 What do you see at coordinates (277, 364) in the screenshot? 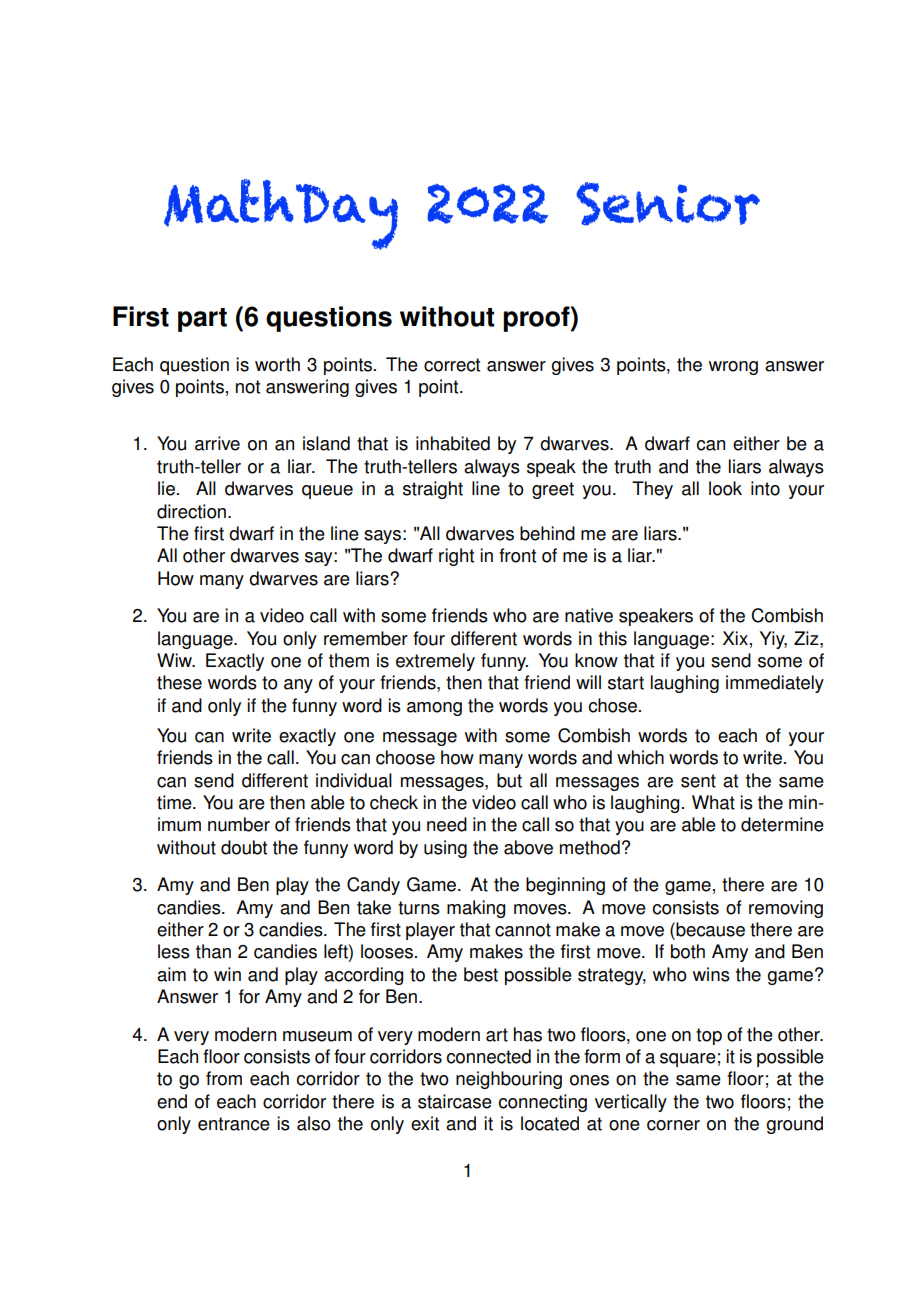
I see `worth` at bounding box center [277, 364].
